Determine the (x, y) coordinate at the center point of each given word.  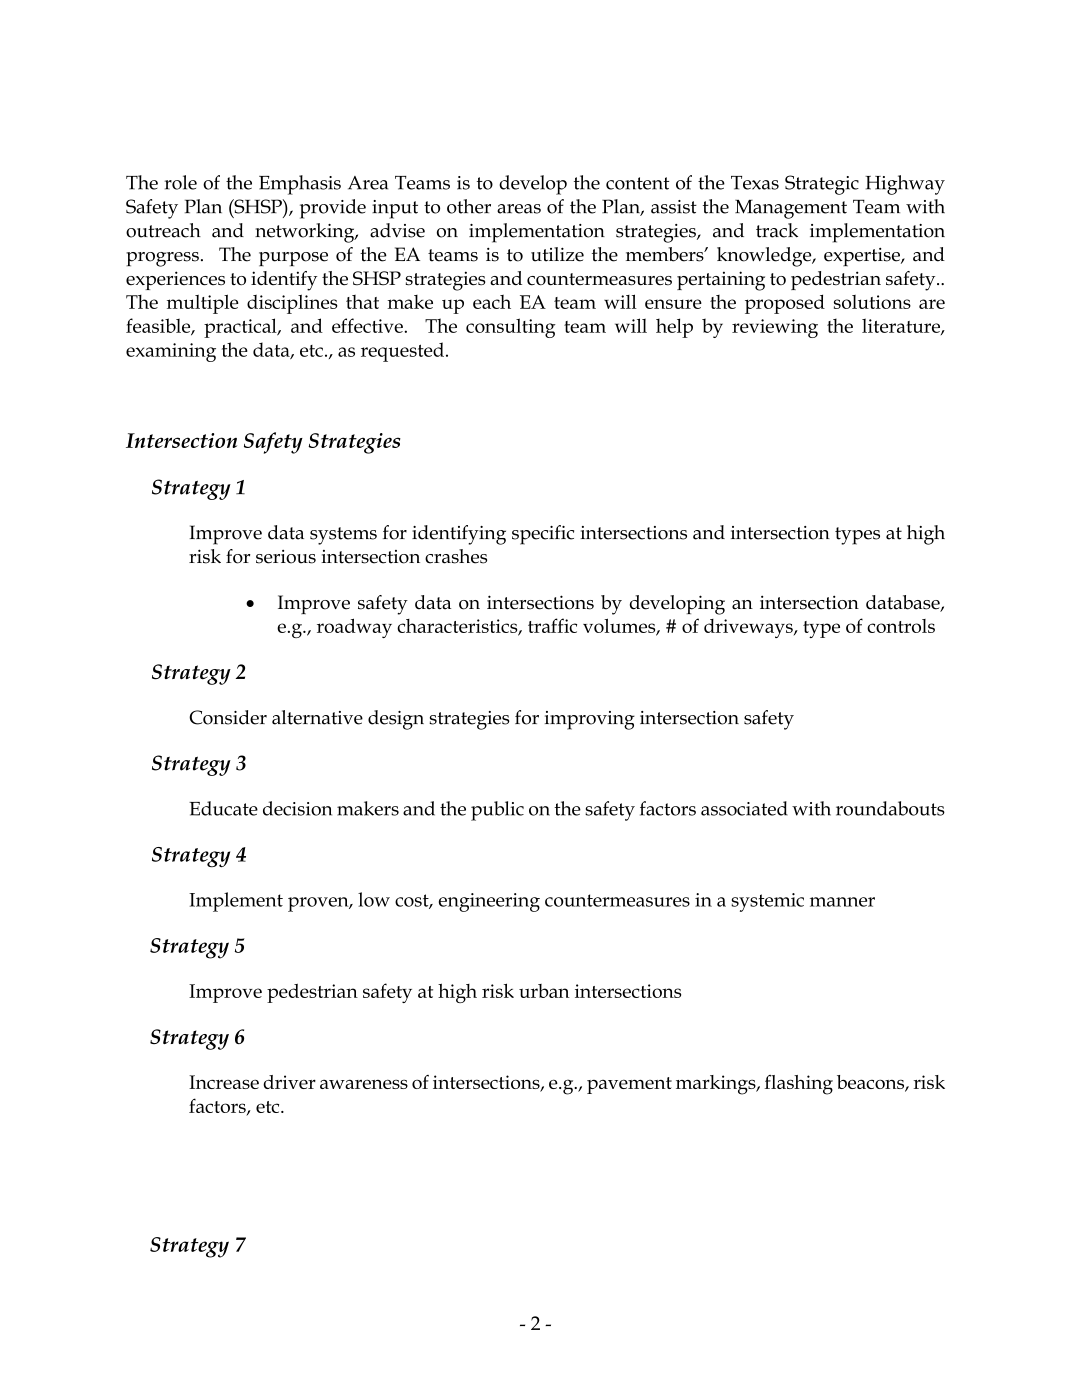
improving (590, 720)
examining (171, 352)
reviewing (775, 328)
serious (286, 557)
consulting (511, 328)
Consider (228, 717)
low (374, 899)
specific (543, 535)
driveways (749, 628)
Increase (224, 1082)
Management (791, 209)
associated (744, 808)
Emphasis (300, 185)
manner (842, 902)
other (469, 206)
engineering (489, 902)
